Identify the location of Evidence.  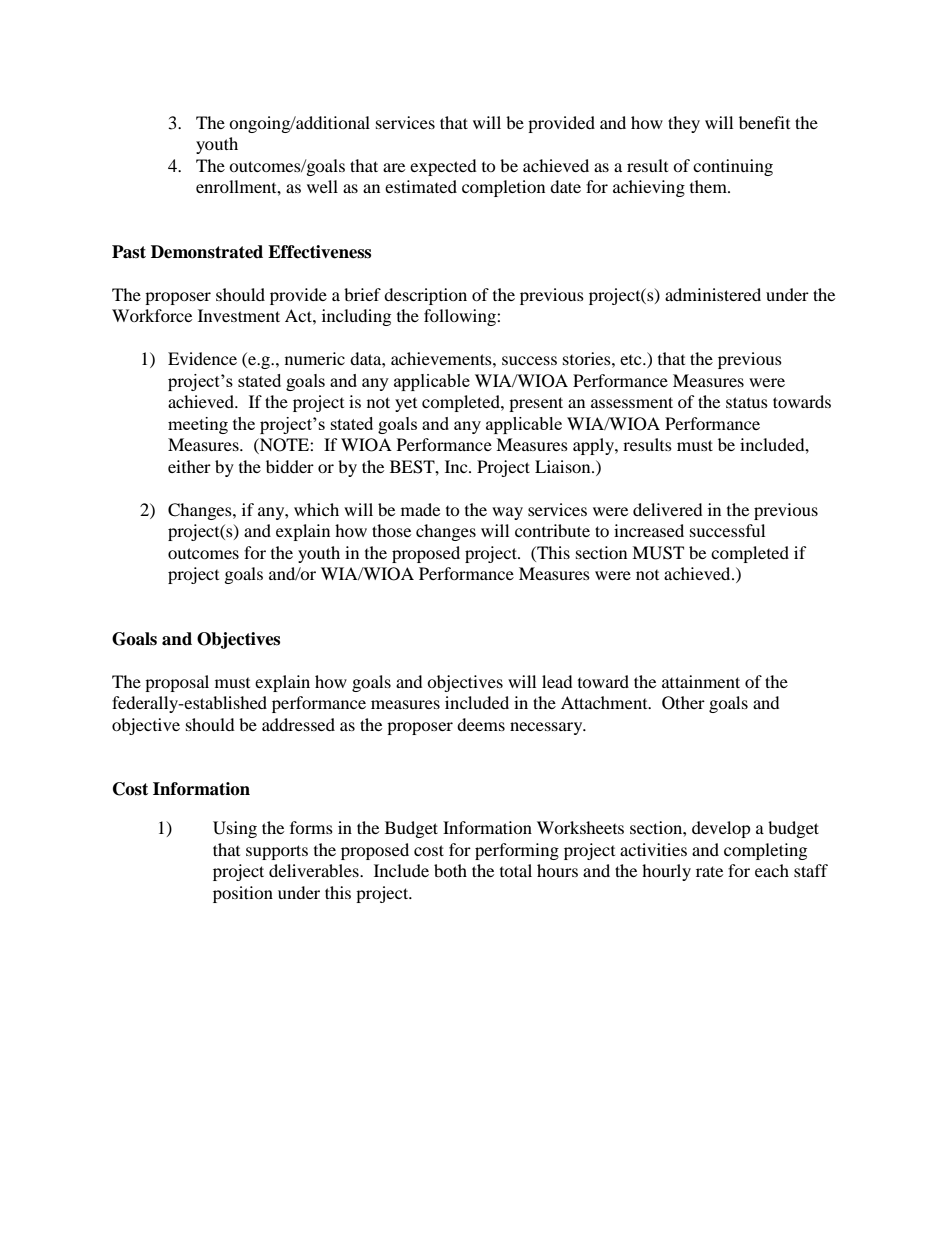
(202, 358).
